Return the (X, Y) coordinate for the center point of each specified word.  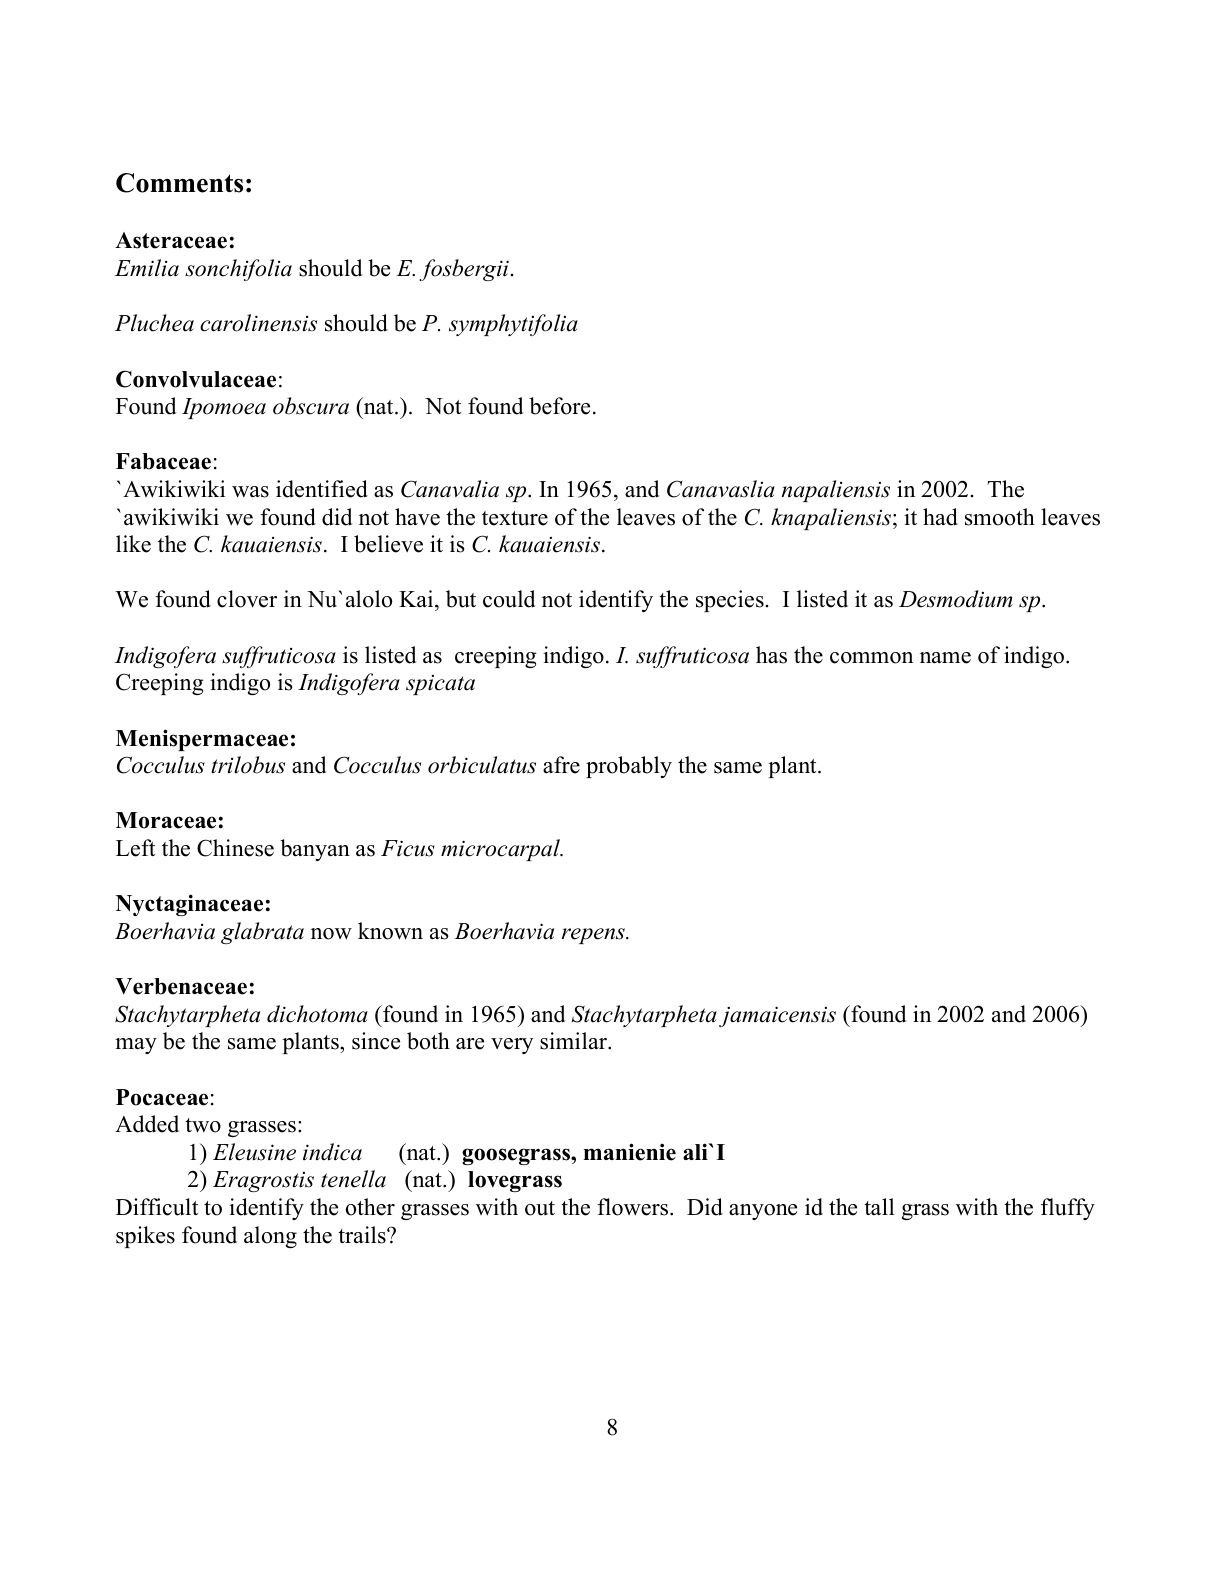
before (559, 406)
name (945, 658)
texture (515, 518)
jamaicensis (777, 1016)
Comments (179, 183)
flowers (634, 1207)
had (940, 517)
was (250, 492)
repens (594, 936)
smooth (1000, 517)
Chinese (235, 848)
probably (629, 767)
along (270, 1237)
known (390, 931)
